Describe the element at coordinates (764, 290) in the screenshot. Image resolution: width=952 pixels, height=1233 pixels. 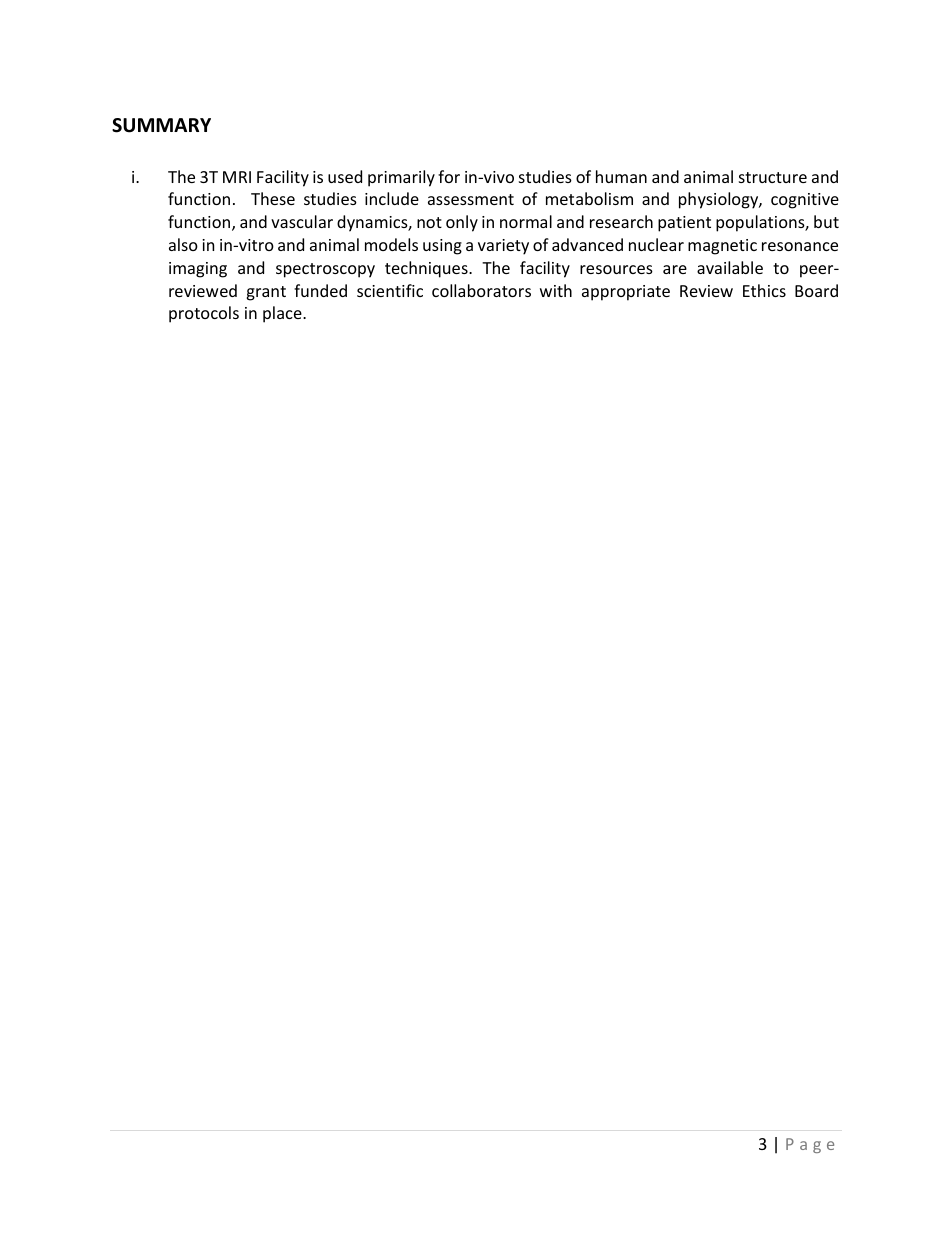
I see `Ethics` at that location.
